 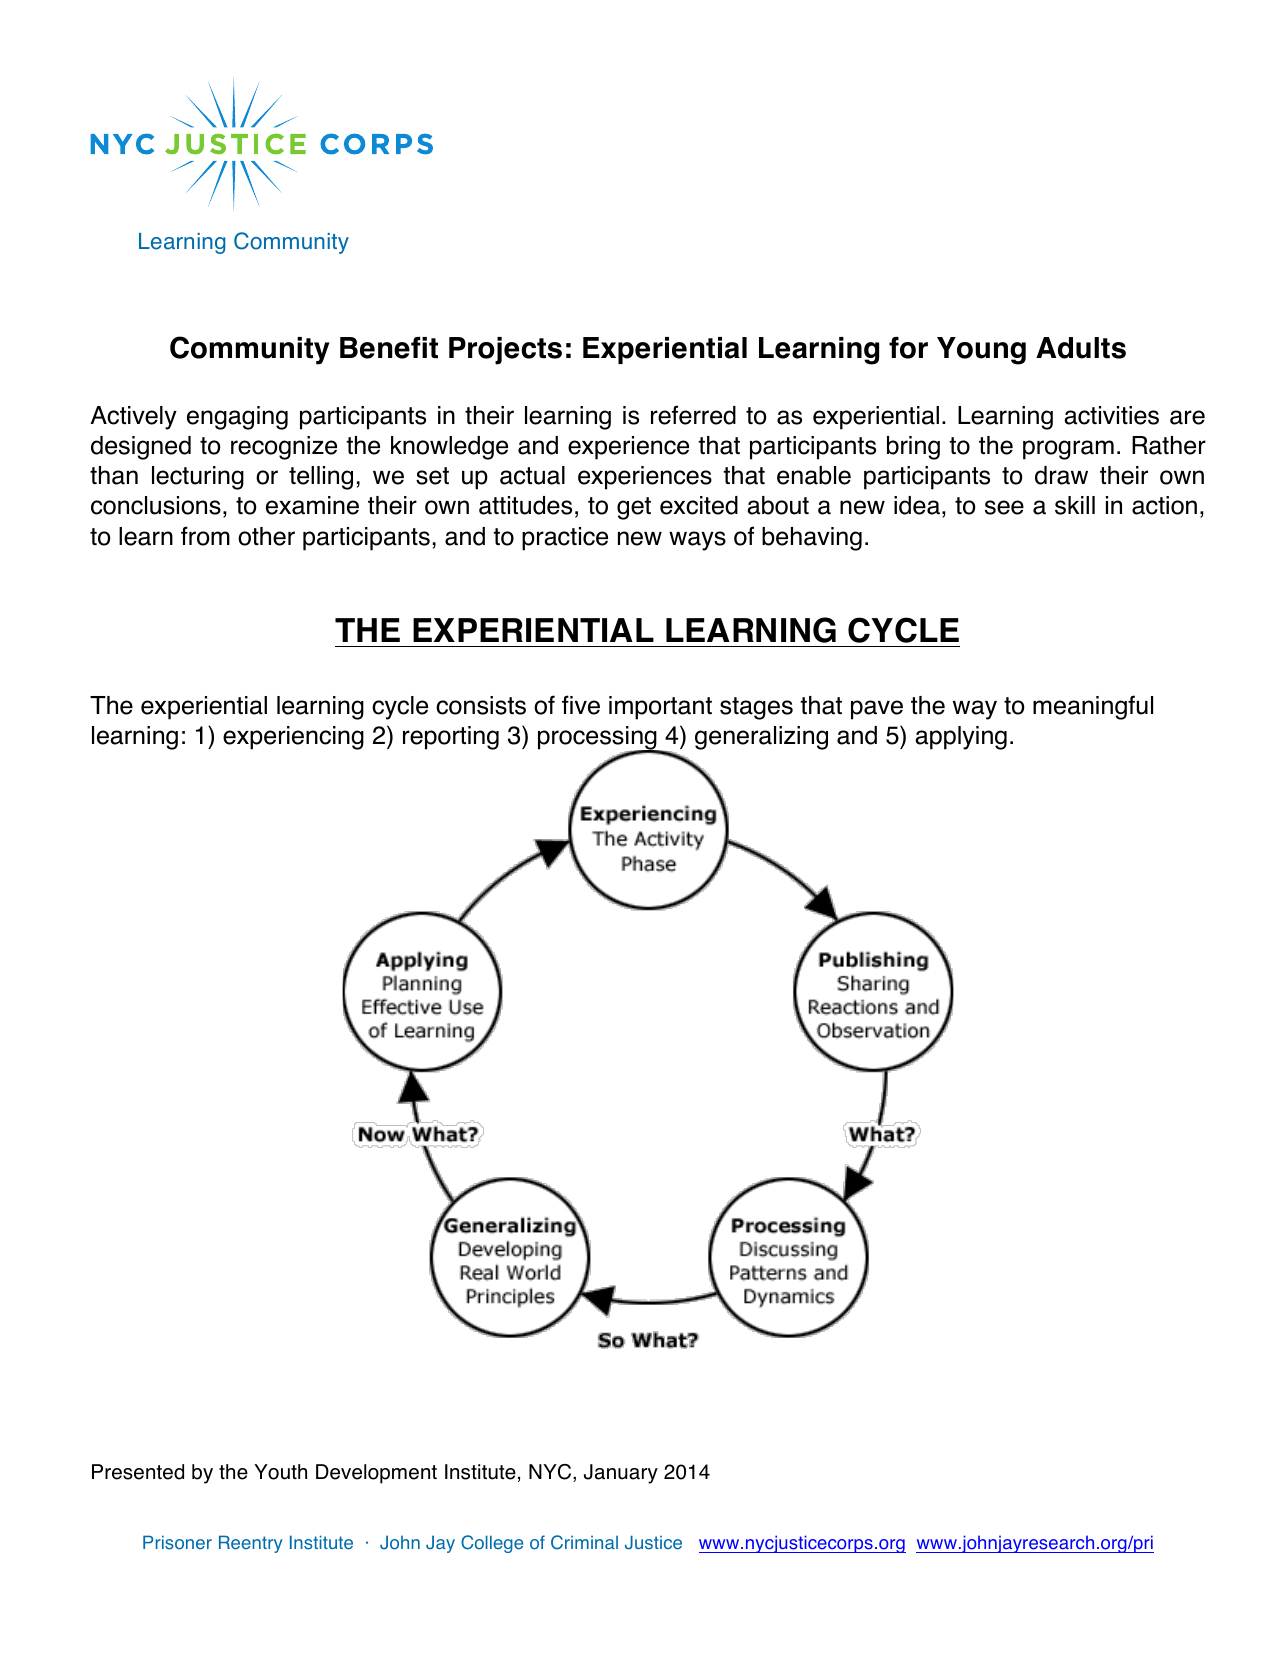 I want to click on Adults, so click(x=1081, y=348).
